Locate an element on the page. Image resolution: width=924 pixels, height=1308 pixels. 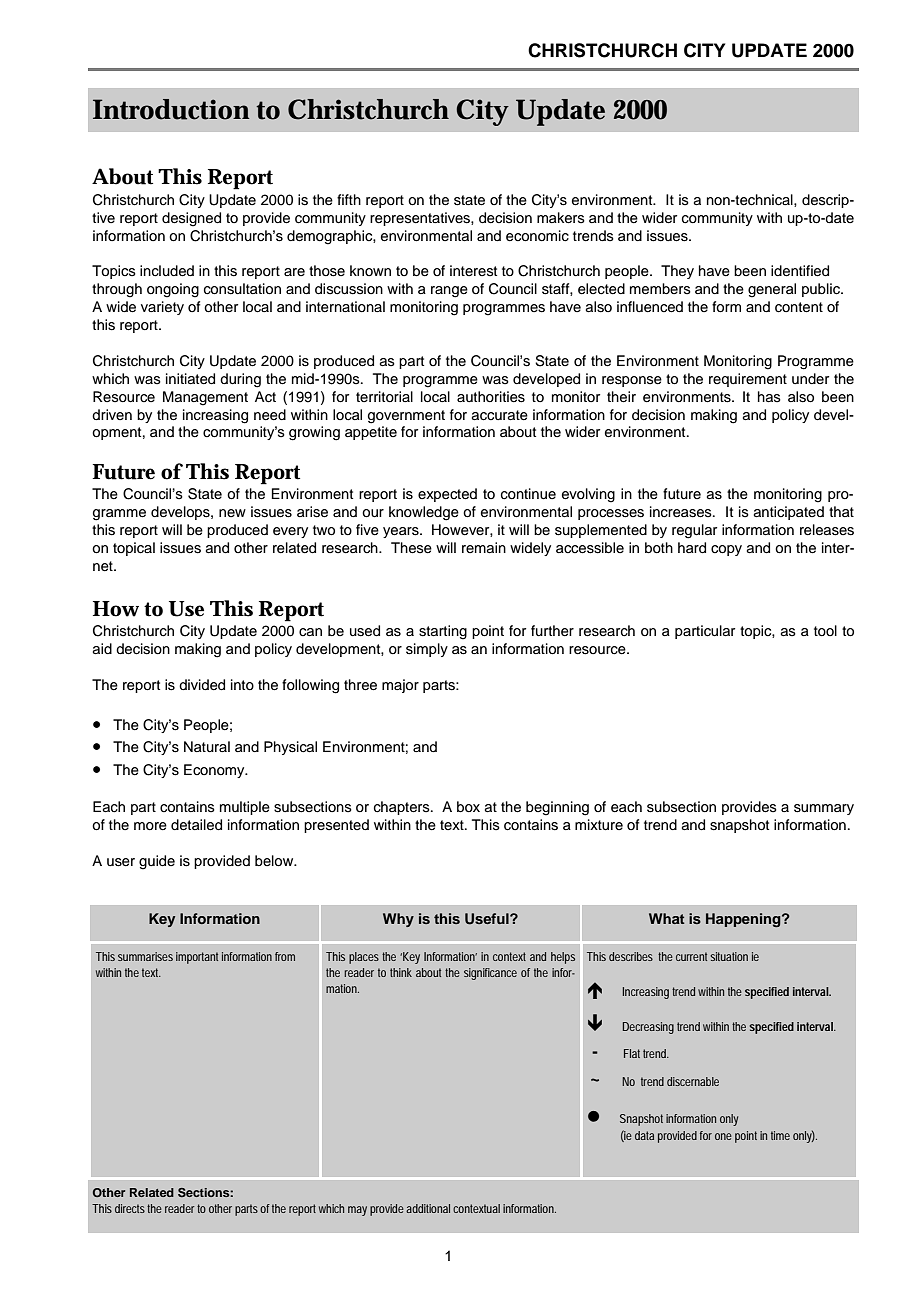
requirement is located at coordinates (748, 380).
